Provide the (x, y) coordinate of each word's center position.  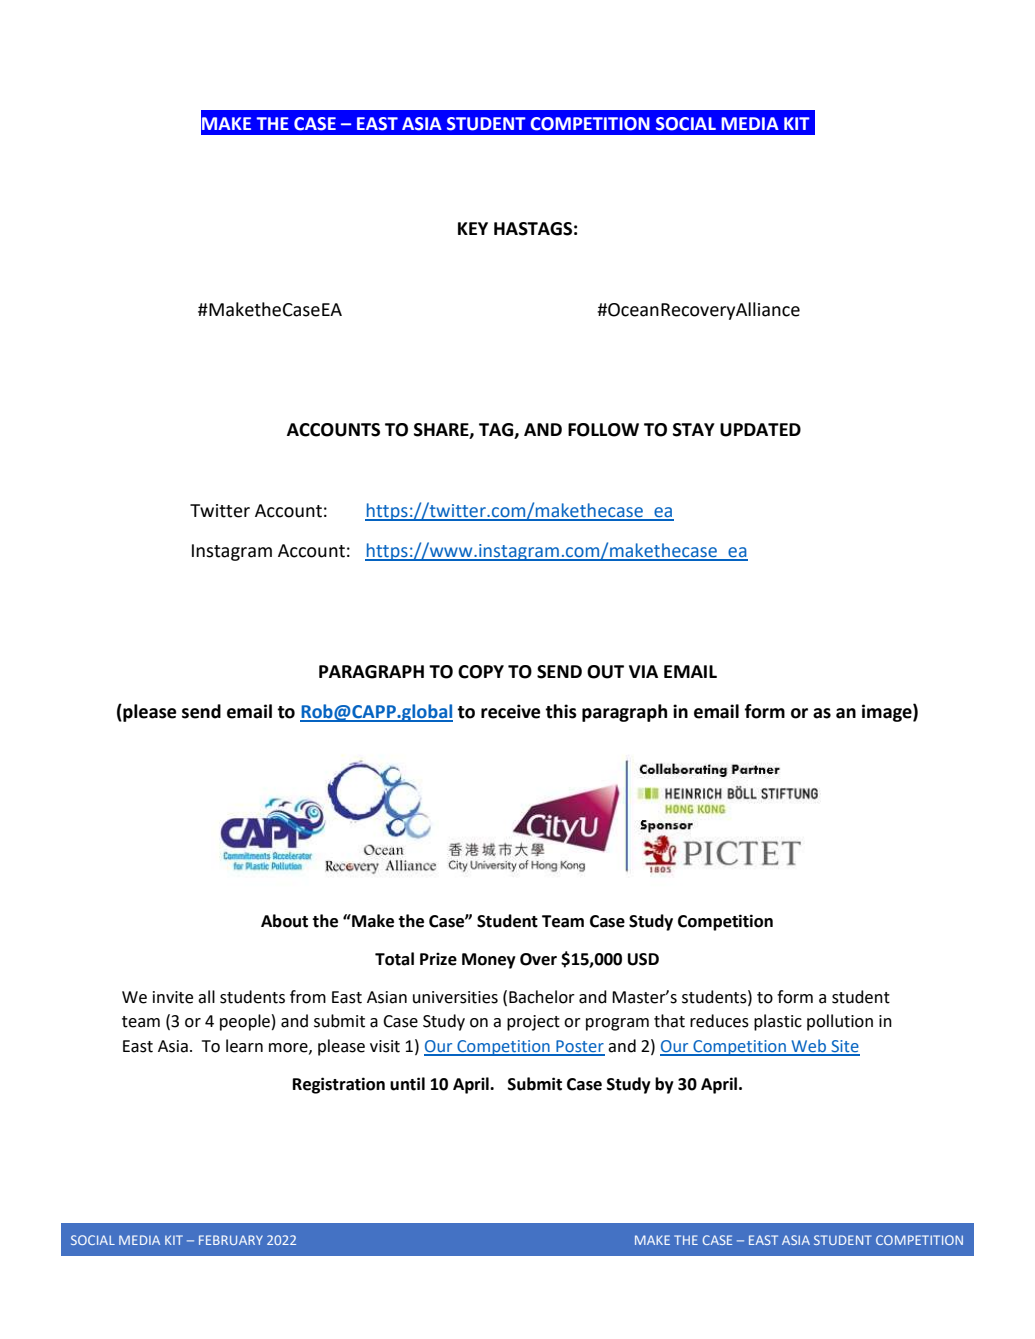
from (308, 997)
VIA (643, 671)
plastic (778, 1022)
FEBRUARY (231, 1240)
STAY (694, 430)
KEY (473, 228)
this (561, 711)
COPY (481, 672)
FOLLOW (603, 430)
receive (510, 711)
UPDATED (760, 430)
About (284, 921)
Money (489, 961)
